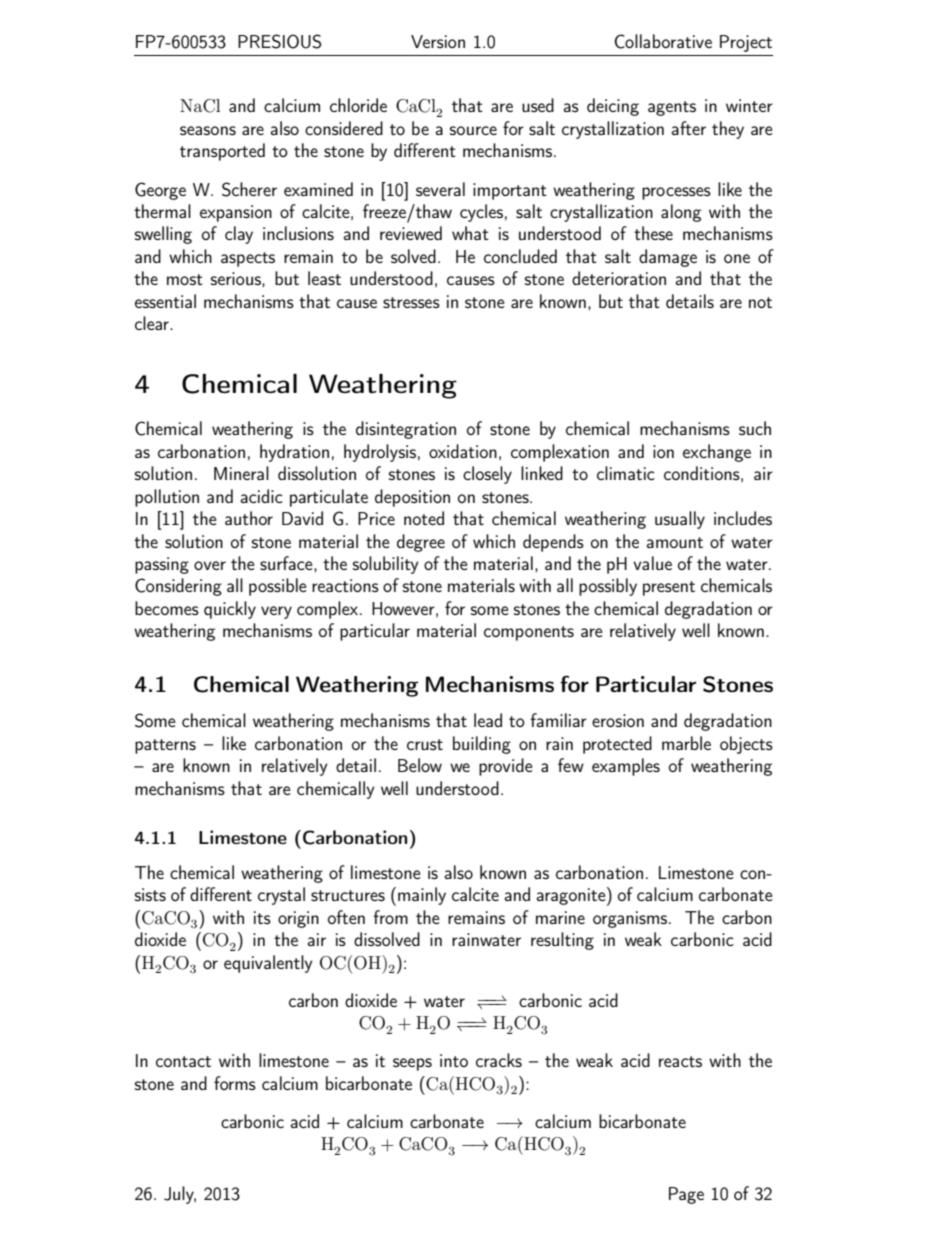 The width and height of the image is (952, 1233). Describe the element at coordinates (208, 130) in the image. I see `seasons` at that location.
